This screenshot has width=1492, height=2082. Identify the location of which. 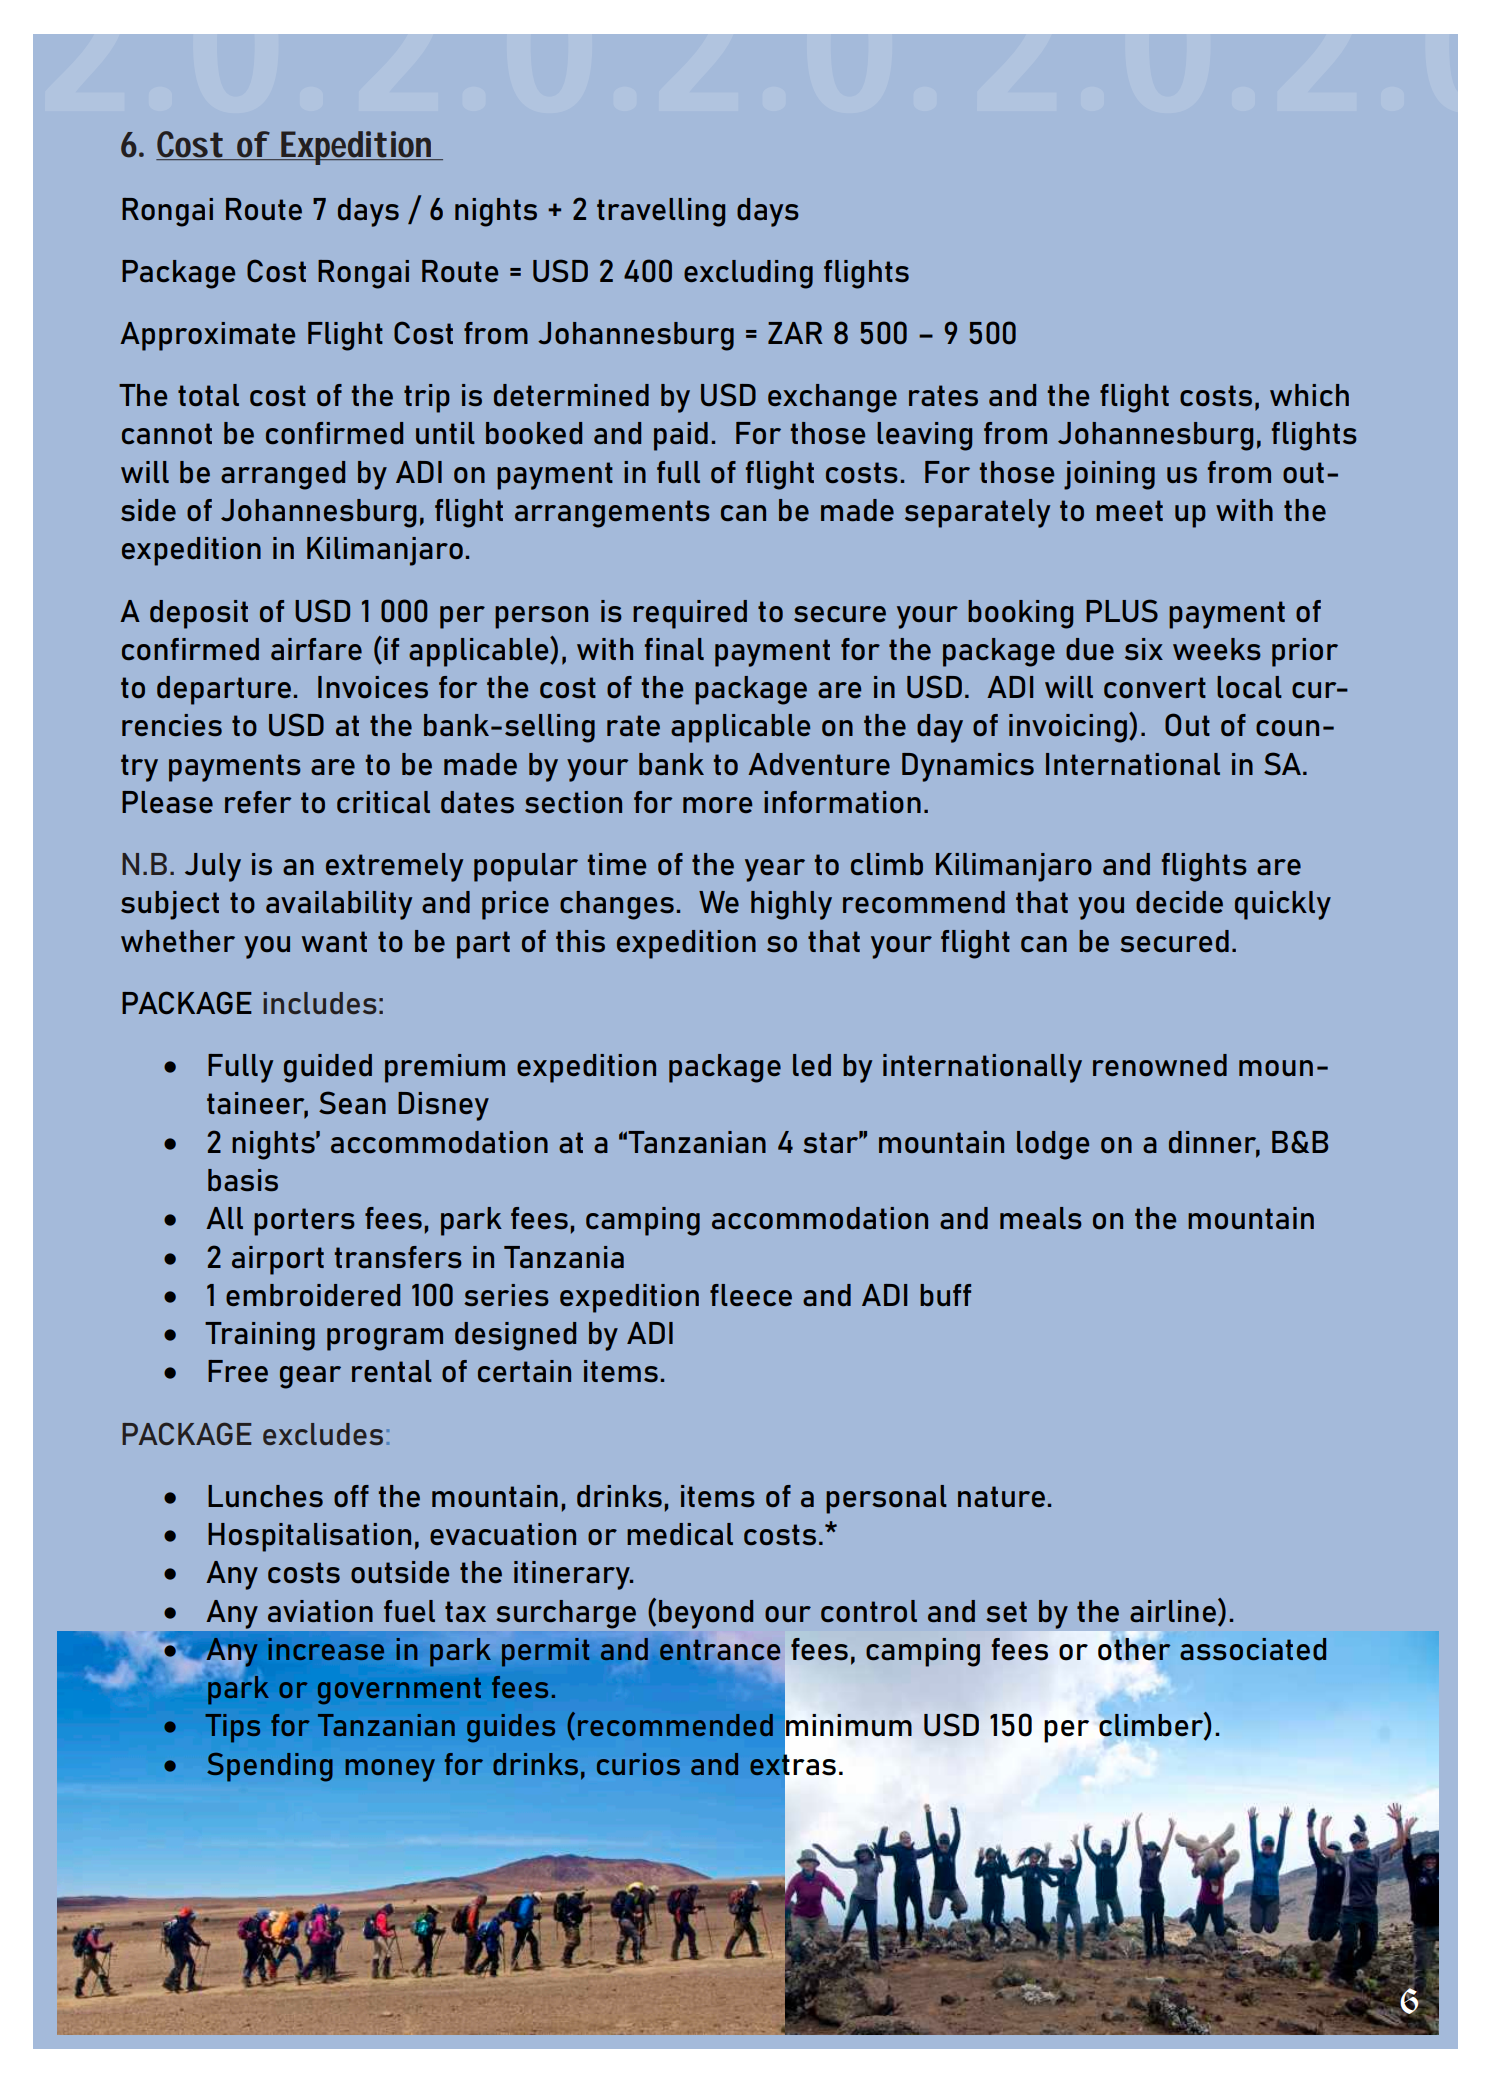
(1309, 395).
